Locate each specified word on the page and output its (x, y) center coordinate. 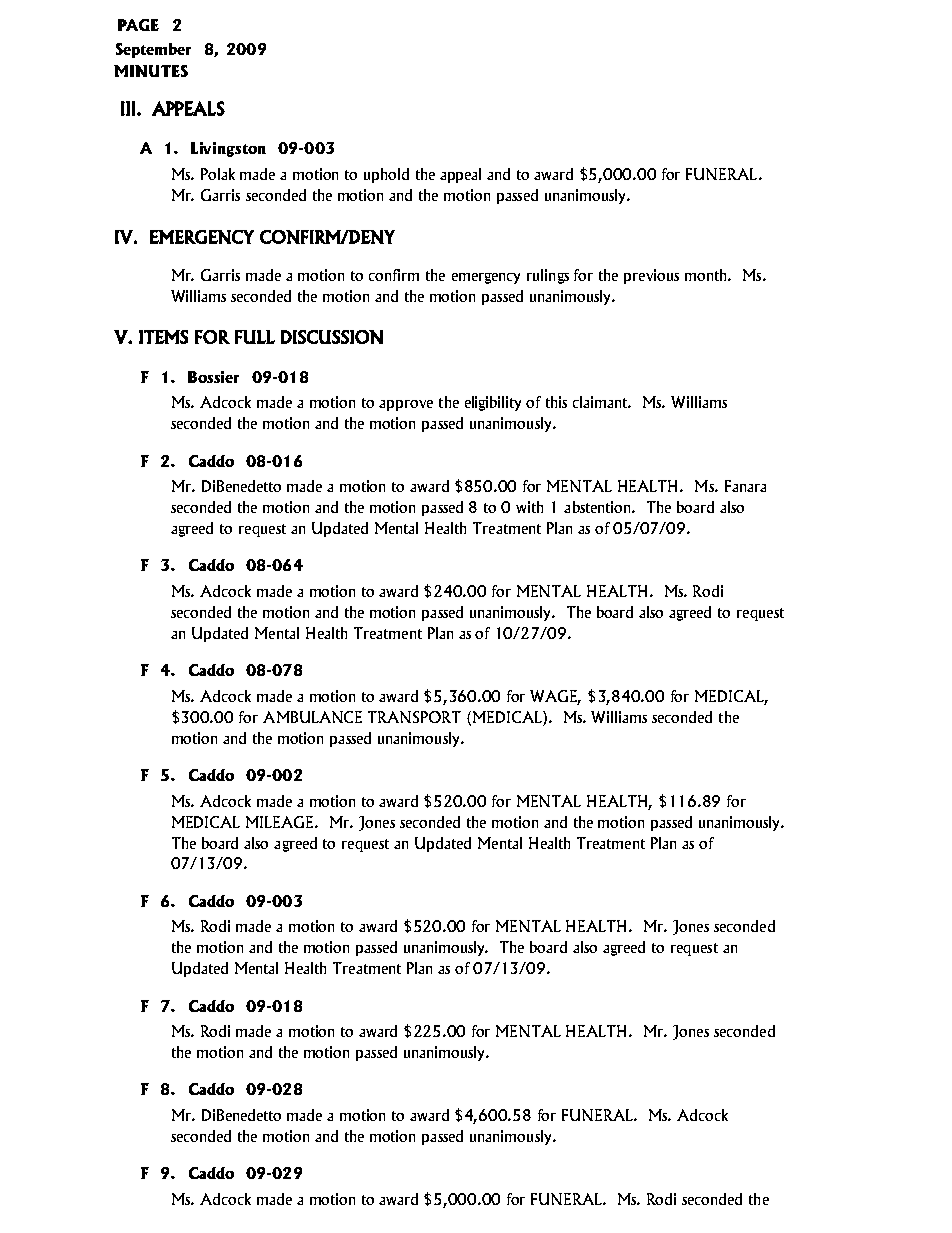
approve (406, 405)
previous (651, 276)
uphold (386, 175)
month (707, 275)
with (529, 507)
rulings (548, 276)
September (153, 50)
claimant (602, 402)
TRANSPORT (414, 717)
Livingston (228, 149)
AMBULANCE (312, 717)
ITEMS (163, 337)
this (556, 402)
